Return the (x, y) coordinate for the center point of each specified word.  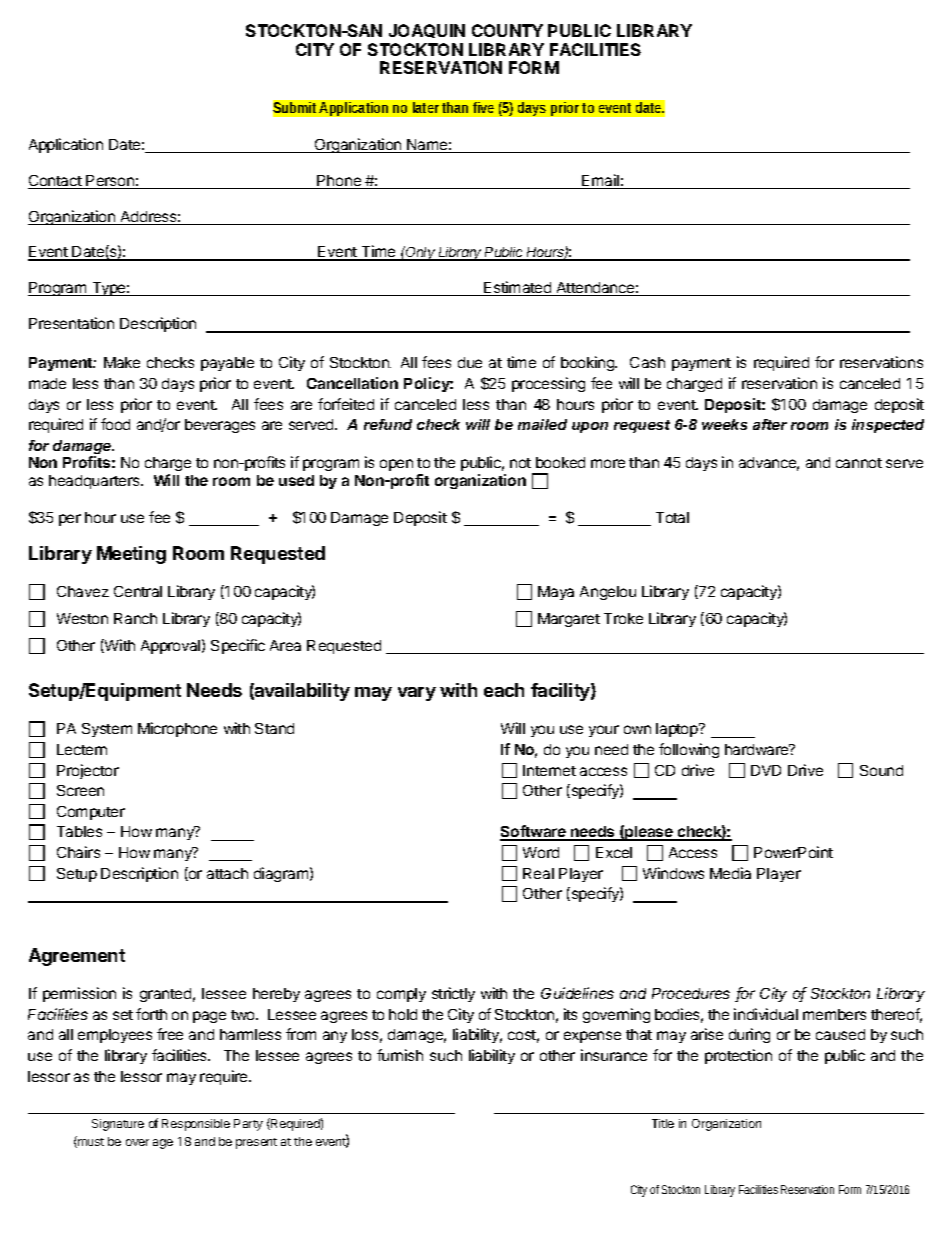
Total (672, 517)
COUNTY (507, 30)
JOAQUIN (427, 31)
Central (138, 591)
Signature (118, 1125)
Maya (556, 593)
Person (110, 182)
